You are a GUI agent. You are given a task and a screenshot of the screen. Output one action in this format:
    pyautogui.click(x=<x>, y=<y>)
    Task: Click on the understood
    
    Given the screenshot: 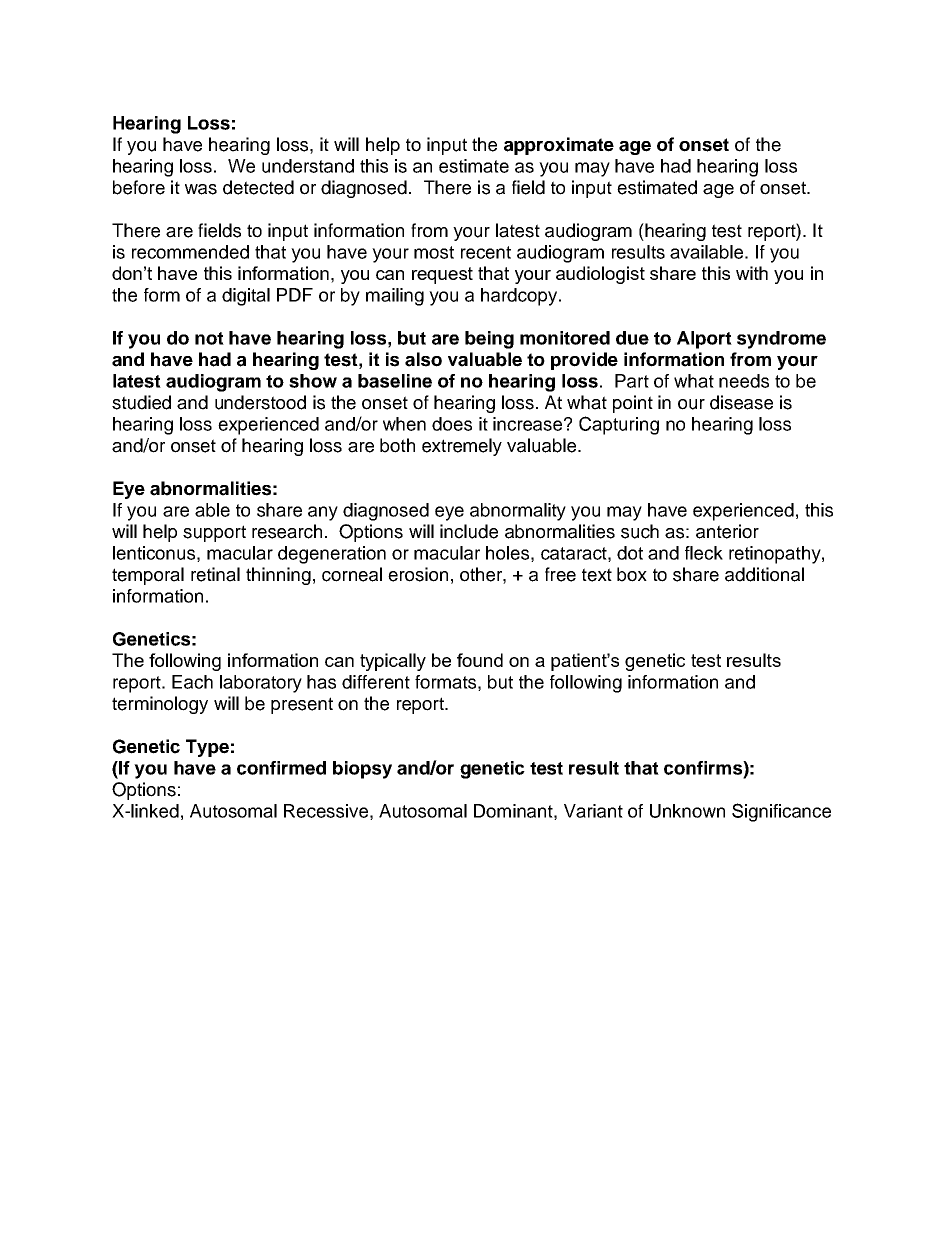 What is the action you would take?
    pyautogui.click(x=260, y=402)
